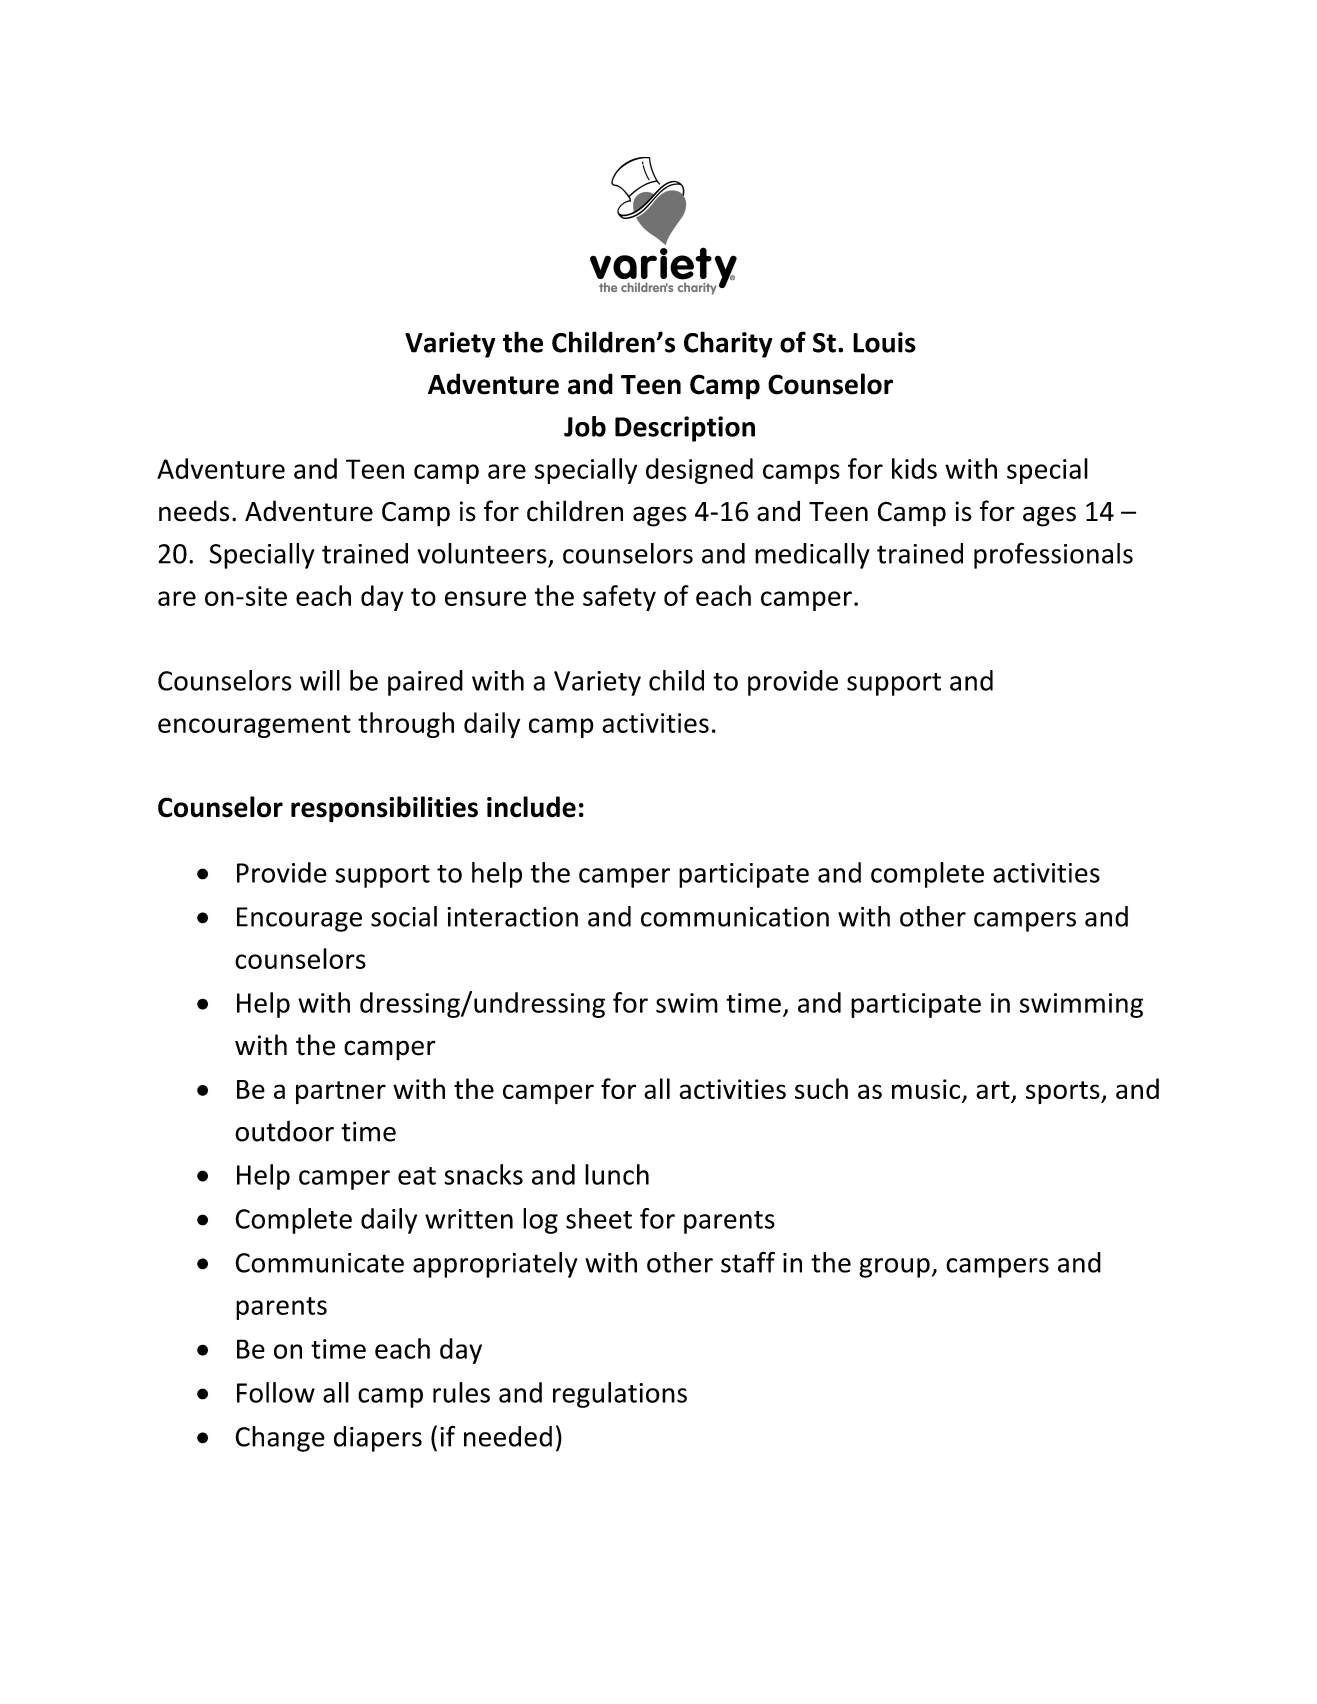 The height and width of the document is (1704, 1317). I want to click on regulations, so click(620, 1395).
